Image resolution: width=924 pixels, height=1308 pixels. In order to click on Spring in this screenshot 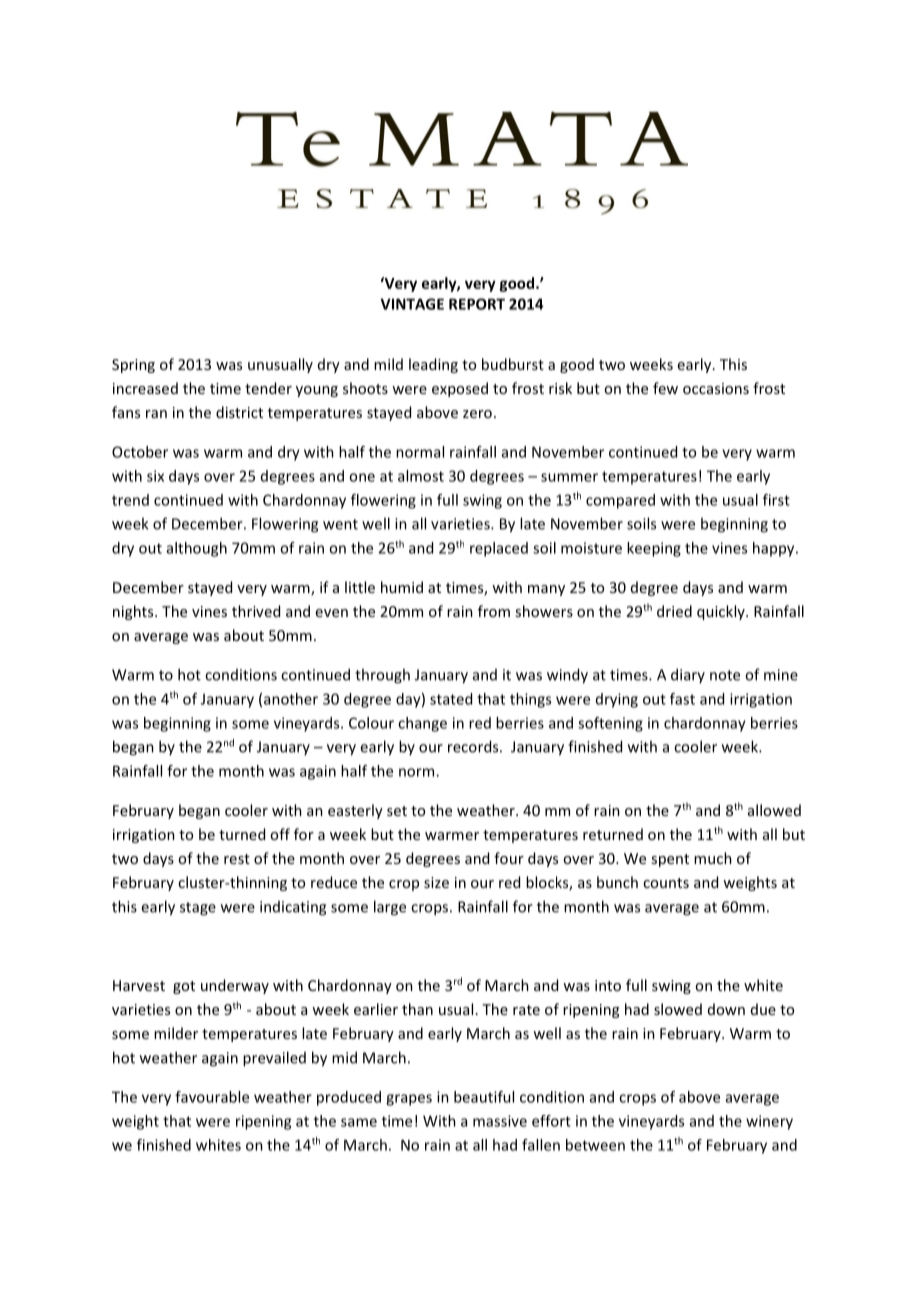, I will do `click(133, 366)`.
